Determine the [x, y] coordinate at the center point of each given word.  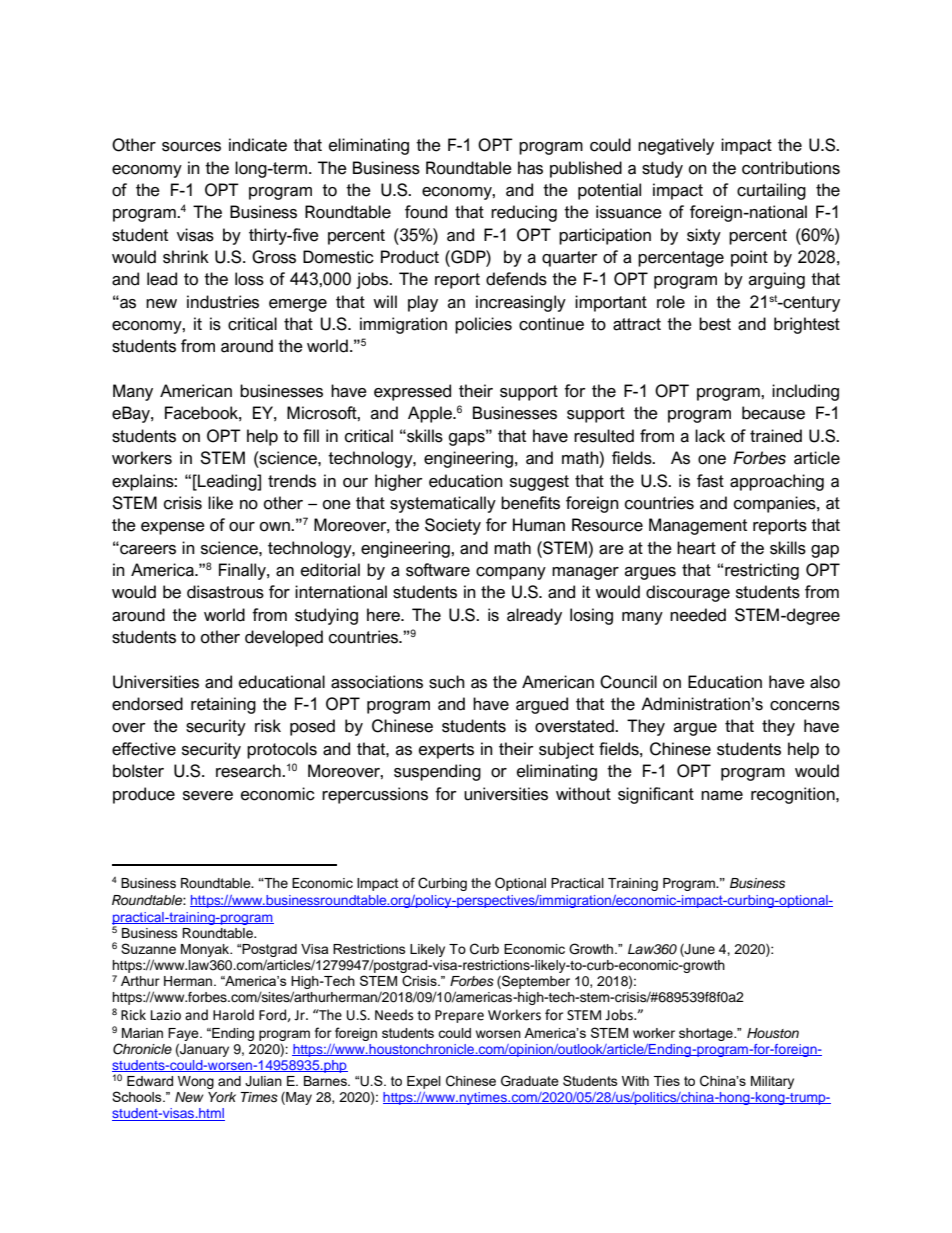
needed [698, 615]
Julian [263, 1081]
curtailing [771, 191]
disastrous [225, 592]
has [530, 168]
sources [191, 147]
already [534, 616]
